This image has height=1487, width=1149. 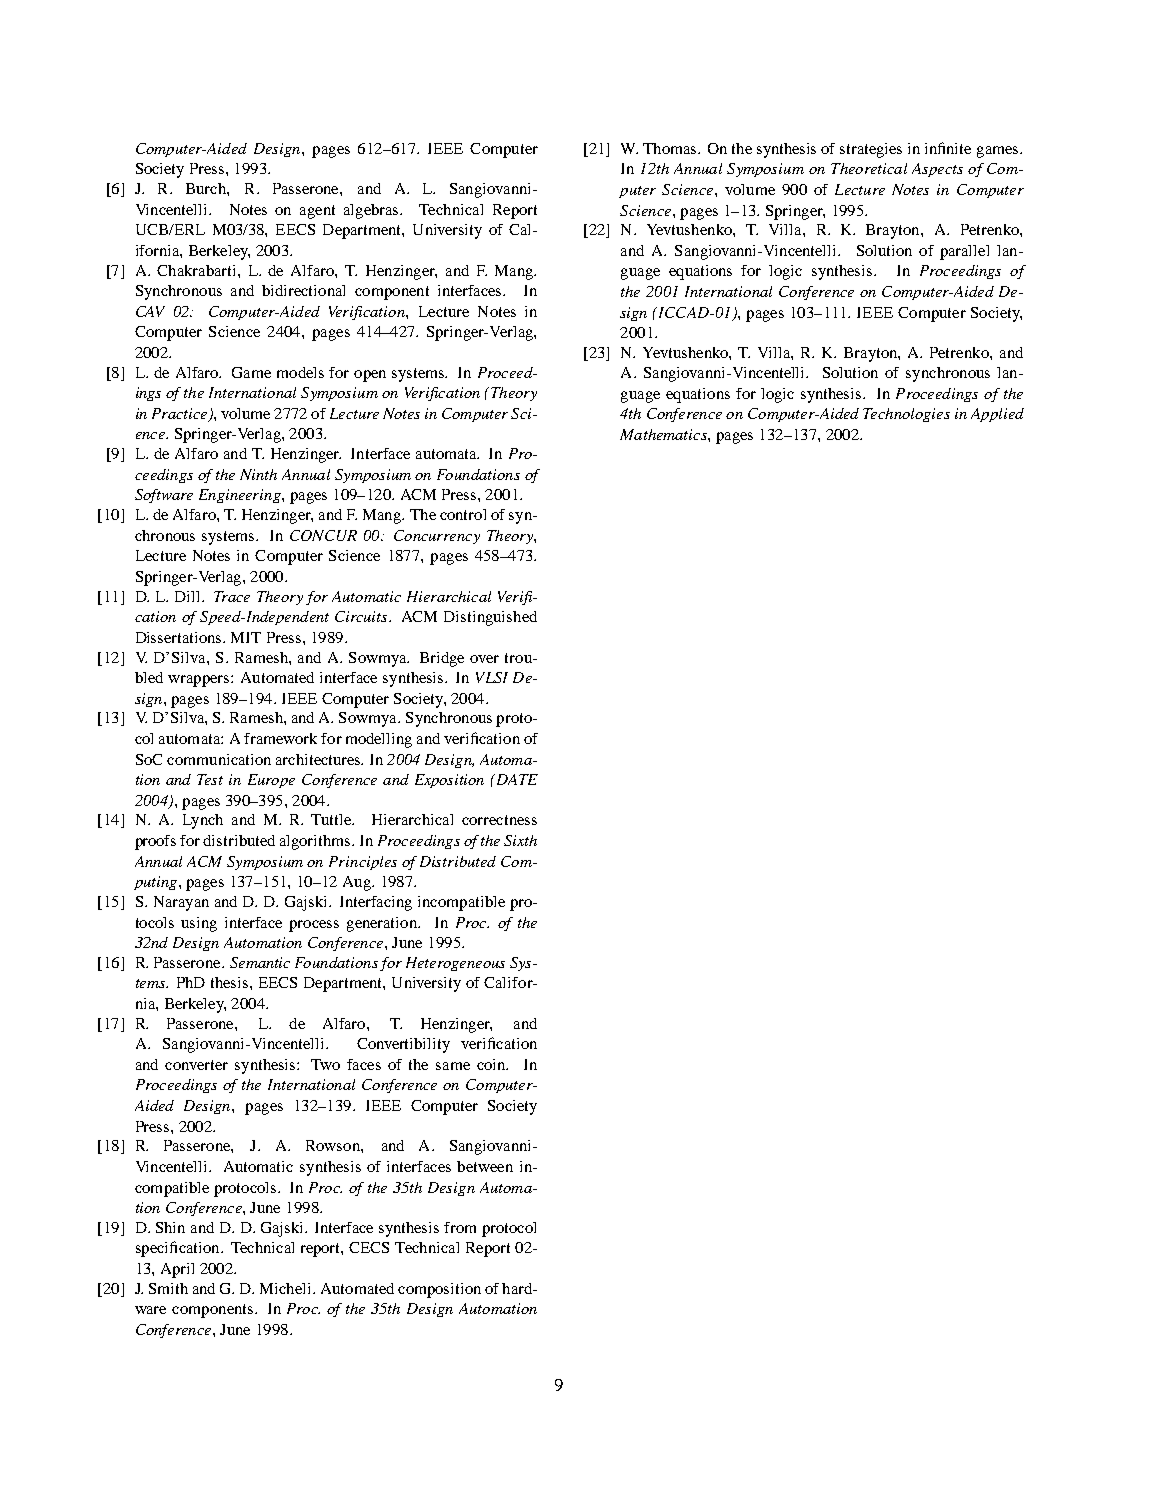 I want to click on agent, so click(x=317, y=212).
